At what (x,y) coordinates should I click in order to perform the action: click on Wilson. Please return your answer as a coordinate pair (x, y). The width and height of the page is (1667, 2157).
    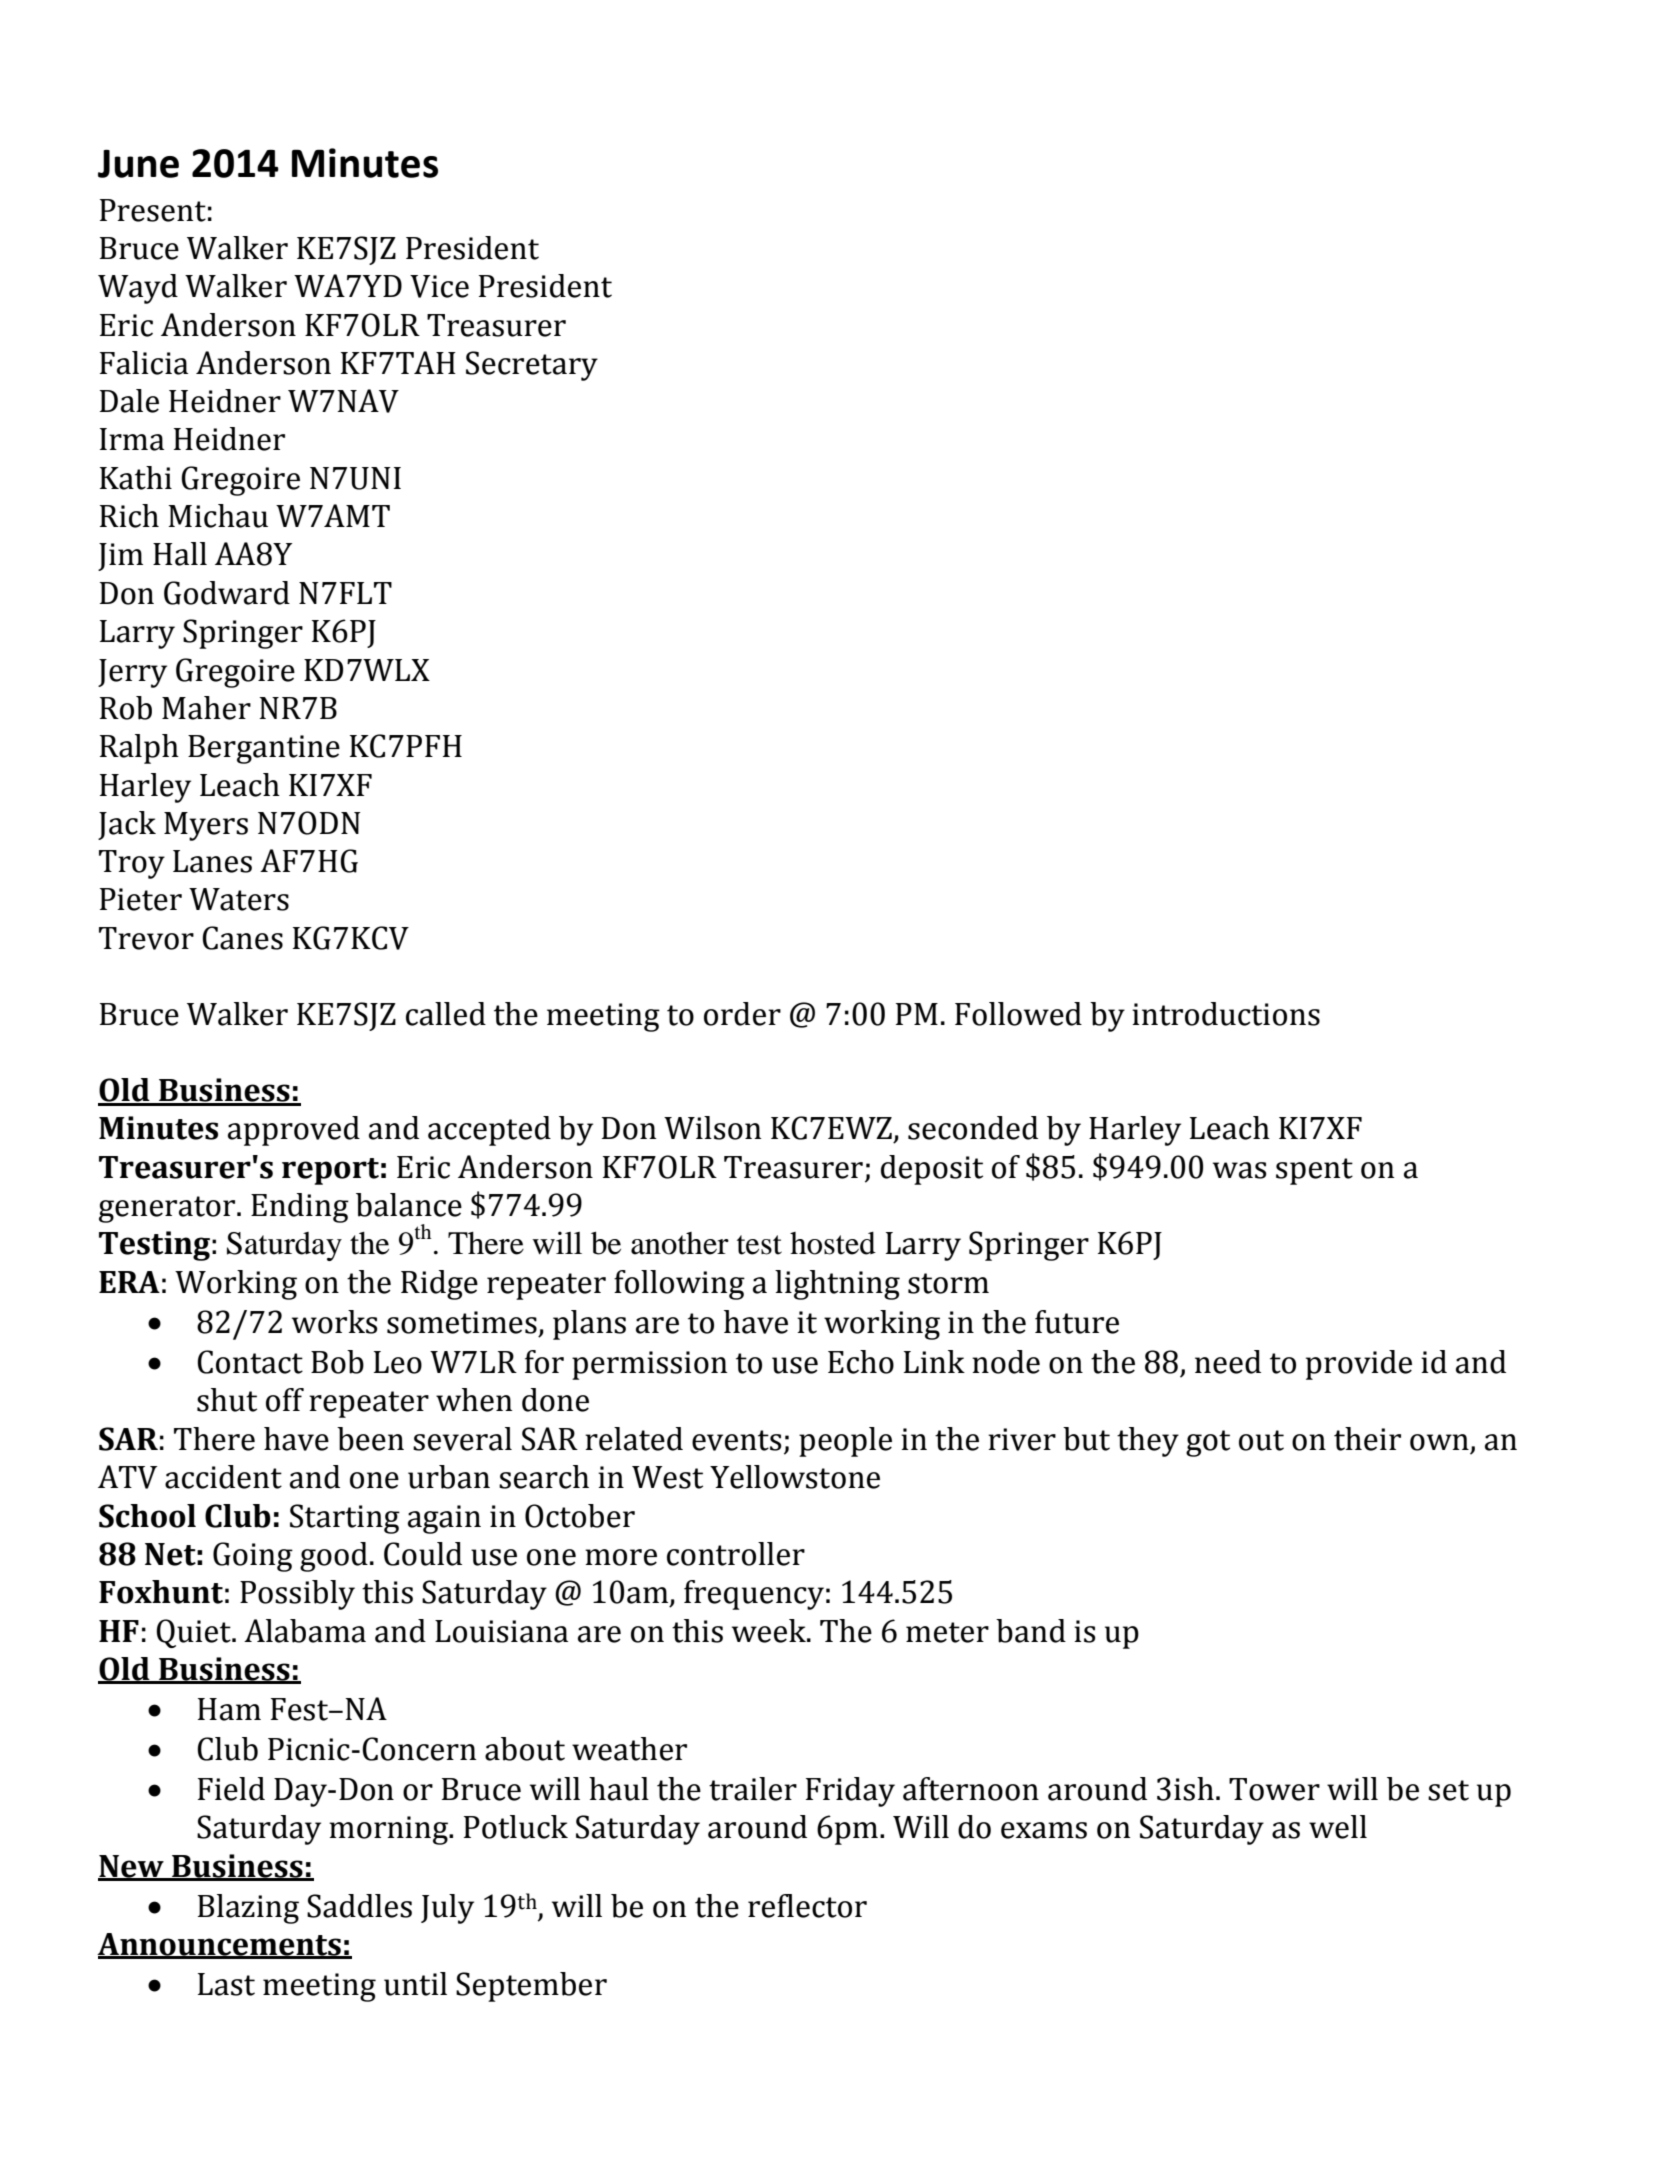
    Looking at the image, I should click on (712, 1128).
